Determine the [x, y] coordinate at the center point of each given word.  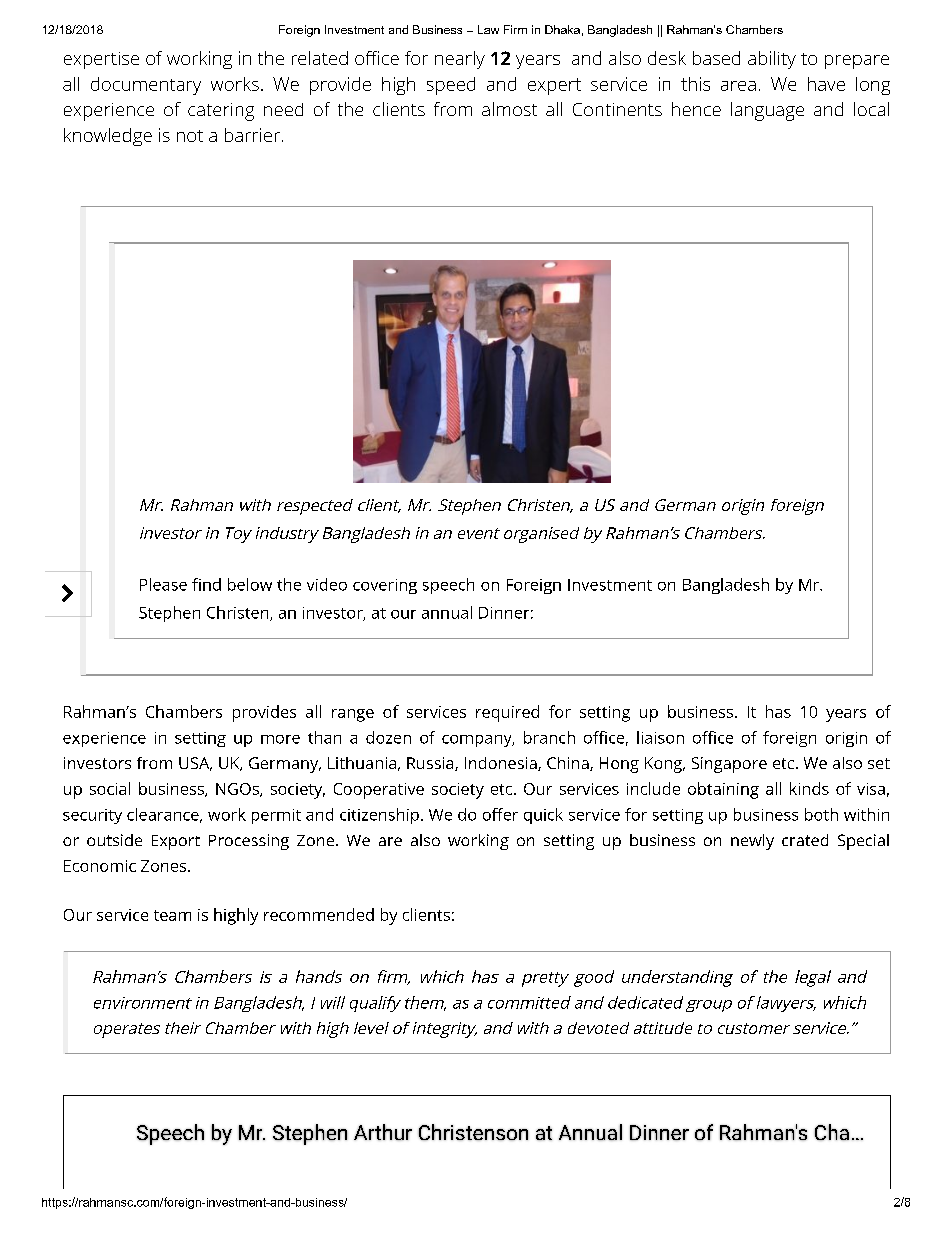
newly [752, 842]
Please [163, 584]
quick [543, 816]
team [172, 915]
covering [385, 586]
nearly [460, 60]
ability [772, 60]
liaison [660, 737]
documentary [146, 86]
